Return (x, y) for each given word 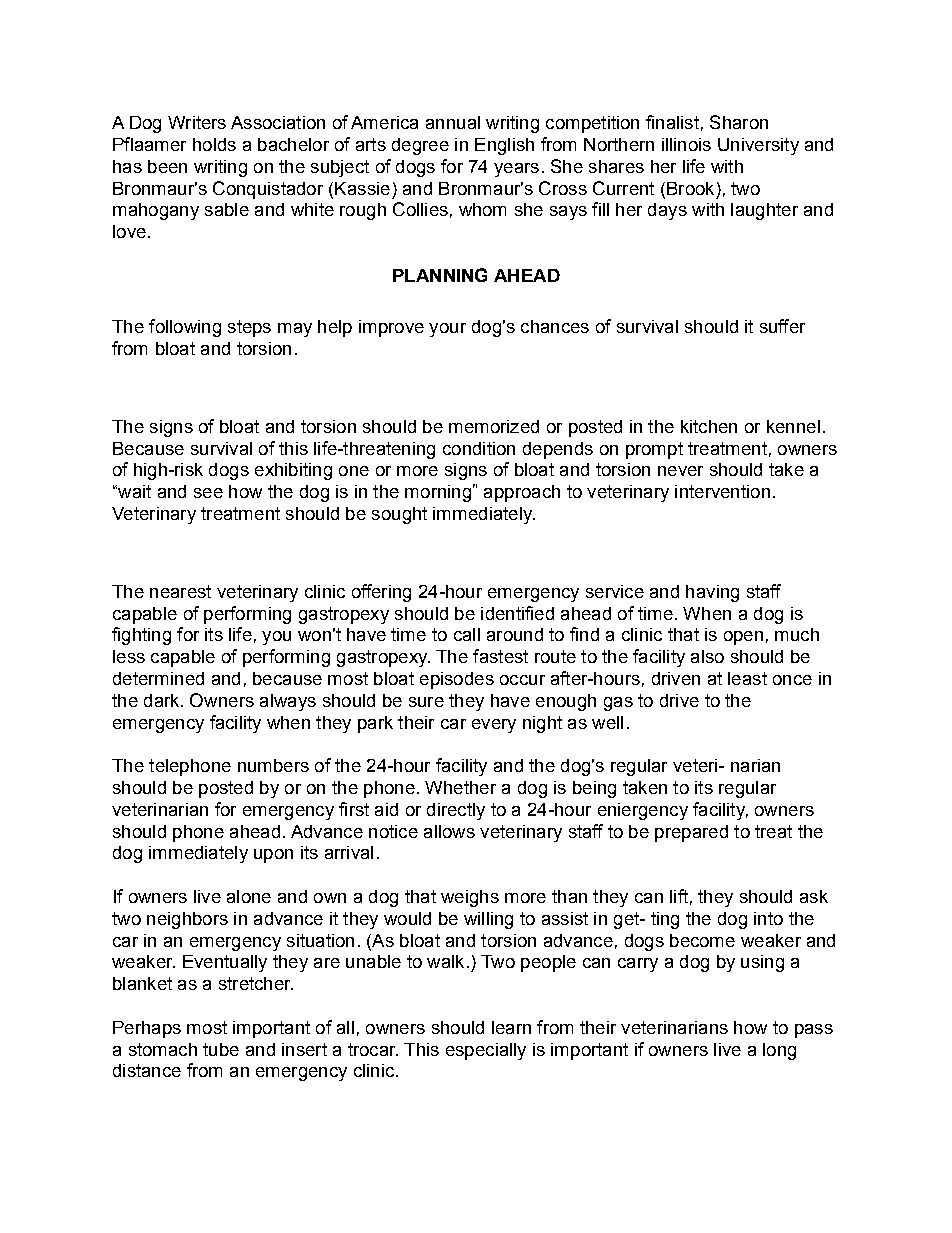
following (185, 328)
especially (486, 1051)
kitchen (709, 426)
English (504, 146)
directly (456, 811)
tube (221, 1049)
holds (214, 144)
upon (273, 856)
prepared (691, 833)
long (779, 1051)
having (712, 593)
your (447, 330)
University (758, 146)
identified (517, 613)
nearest (180, 591)
